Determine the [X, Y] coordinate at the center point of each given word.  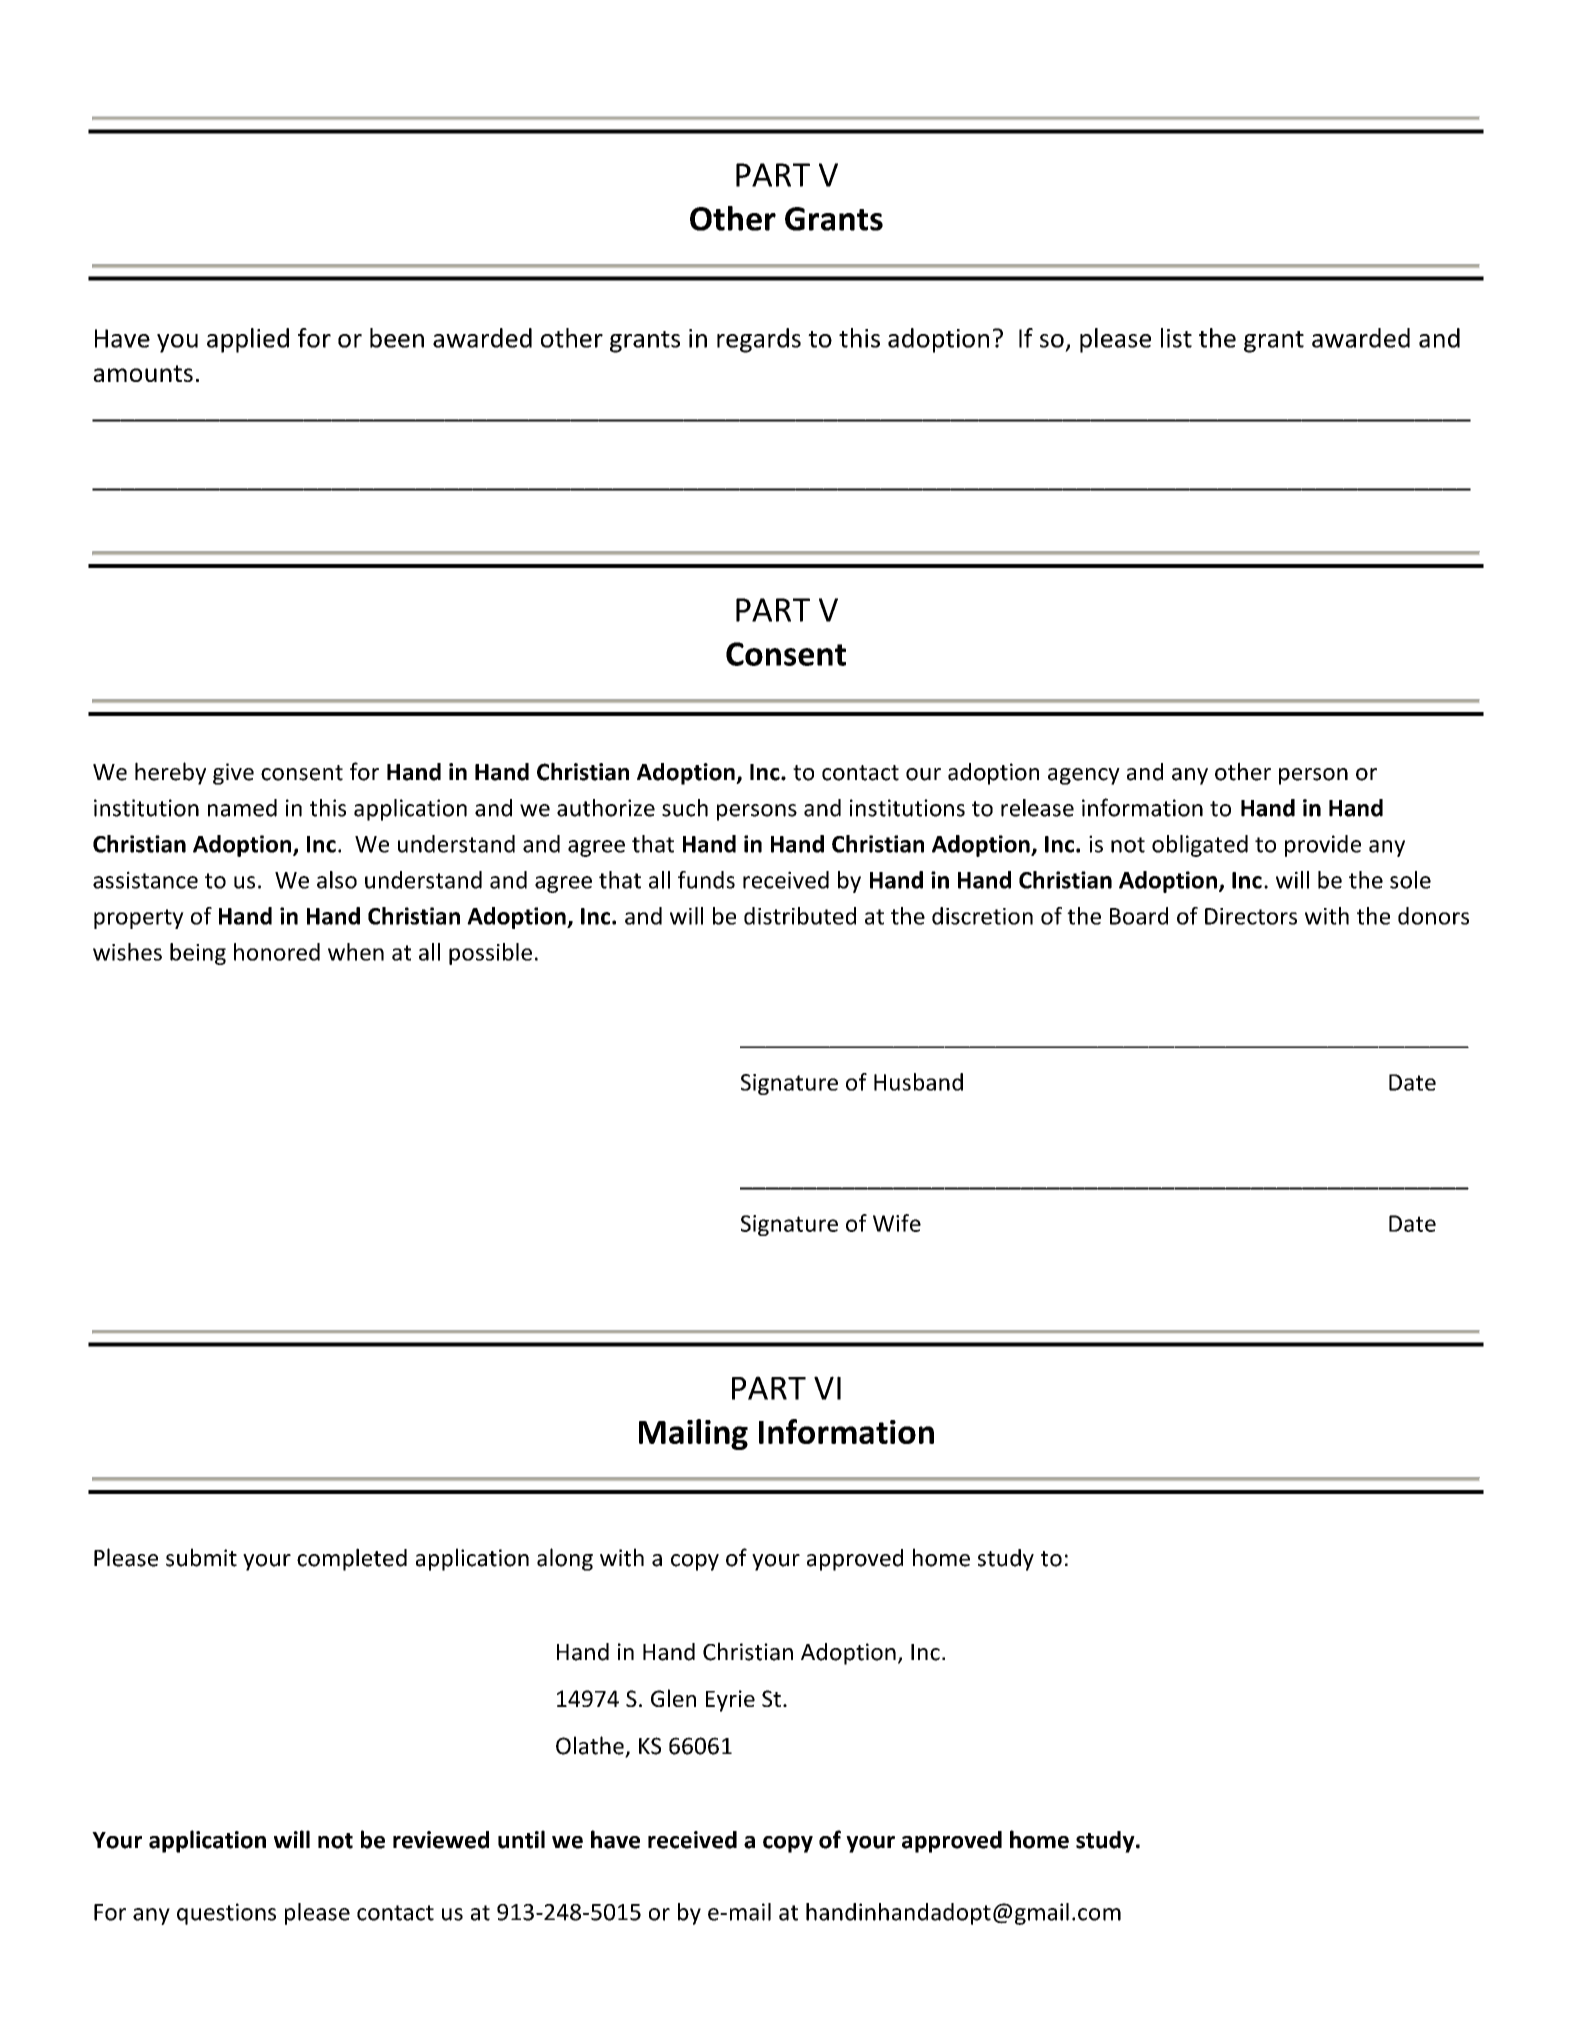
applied [248, 340]
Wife [897, 1223]
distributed [800, 916]
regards [759, 340]
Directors [1251, 916]
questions [226, 1914]
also [337, 880]
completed [352, 1559]
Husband [918, 1082]
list [1176, 338]
